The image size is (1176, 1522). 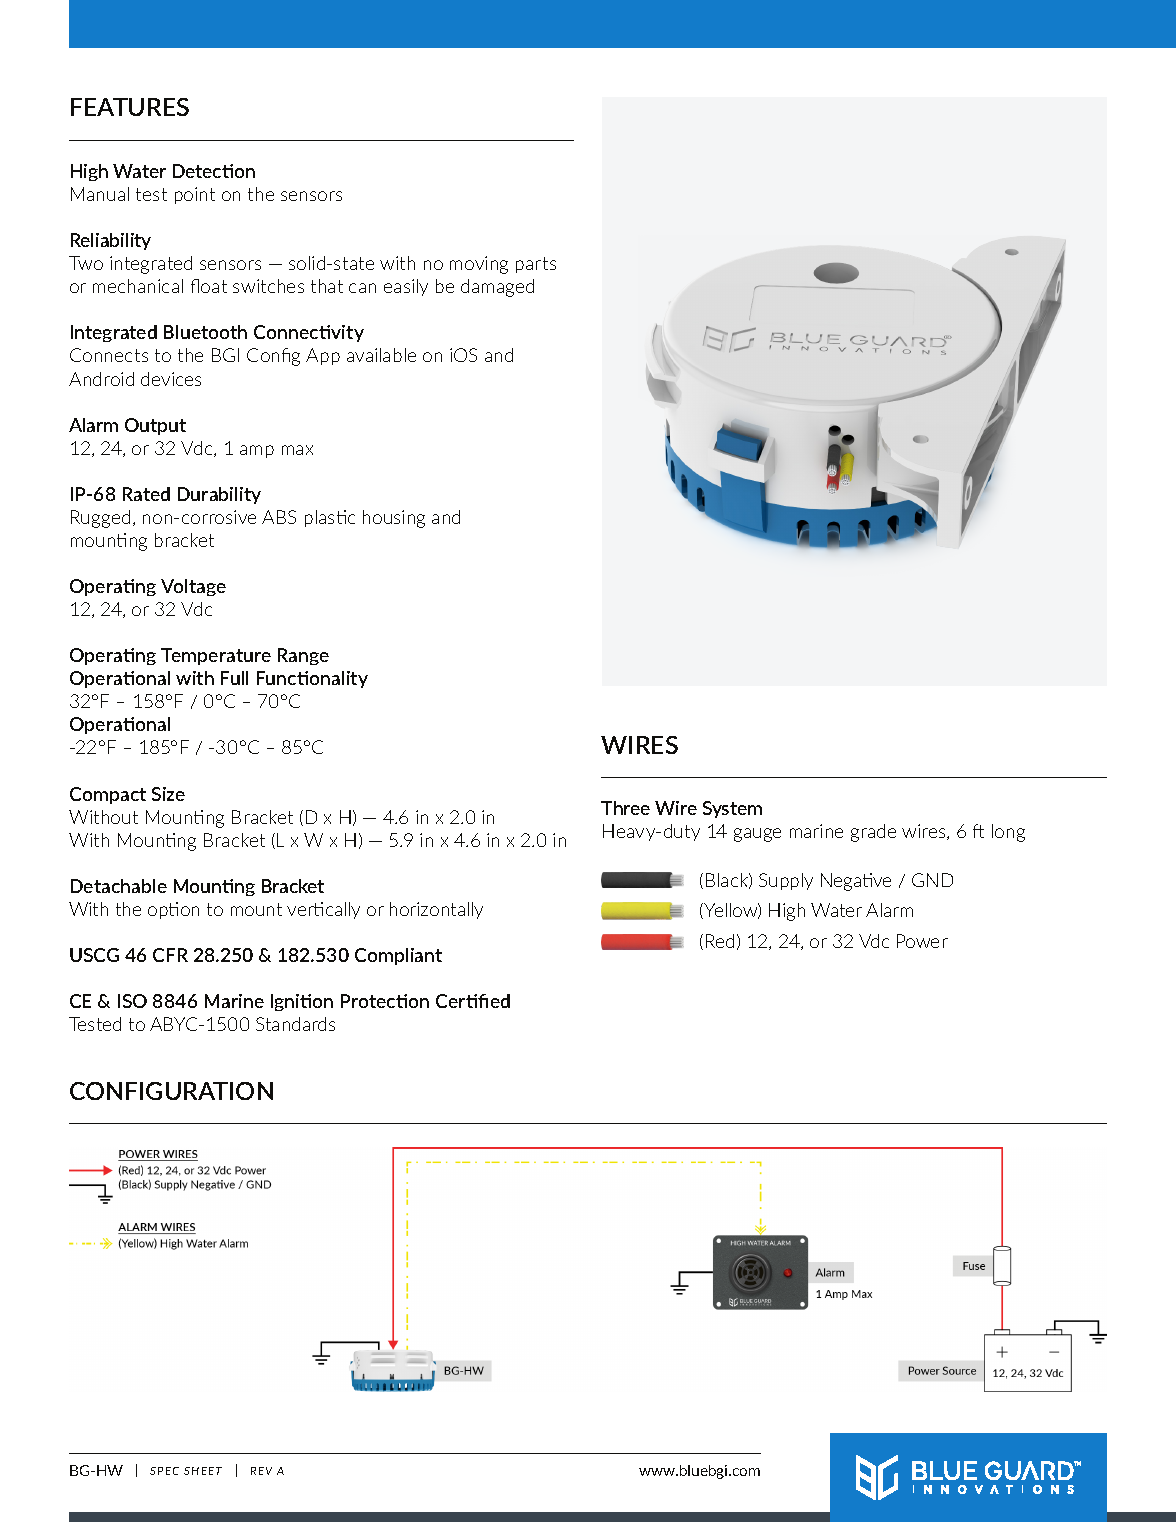 What do you see at coordinates (295, 1024) in the screenshot?
I see `Standards` at bounding box center [295, 1024].
